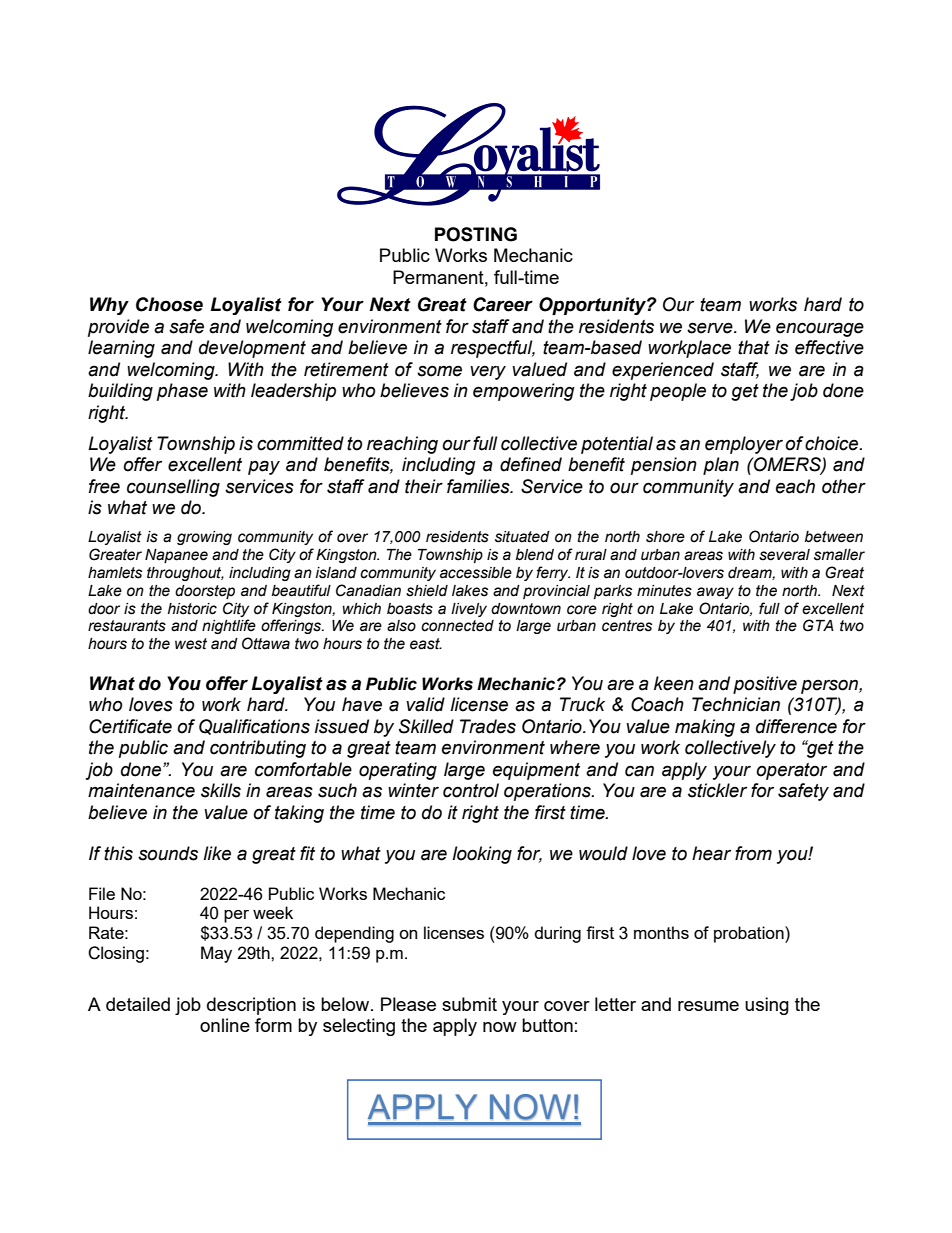  I want to click on Trades, so click(488, 726).
